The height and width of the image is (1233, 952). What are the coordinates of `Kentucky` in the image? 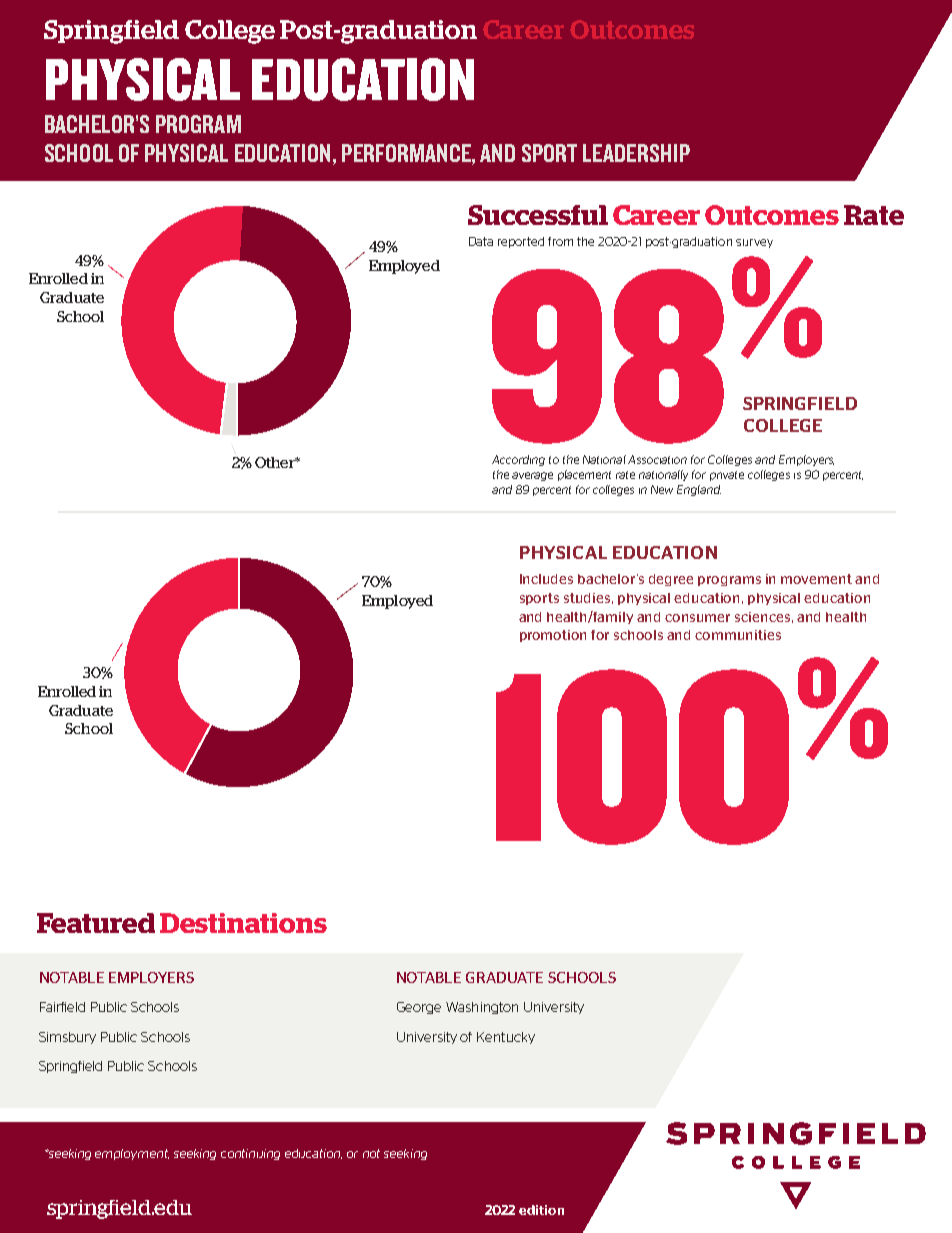 It's located at (506, 1038).
